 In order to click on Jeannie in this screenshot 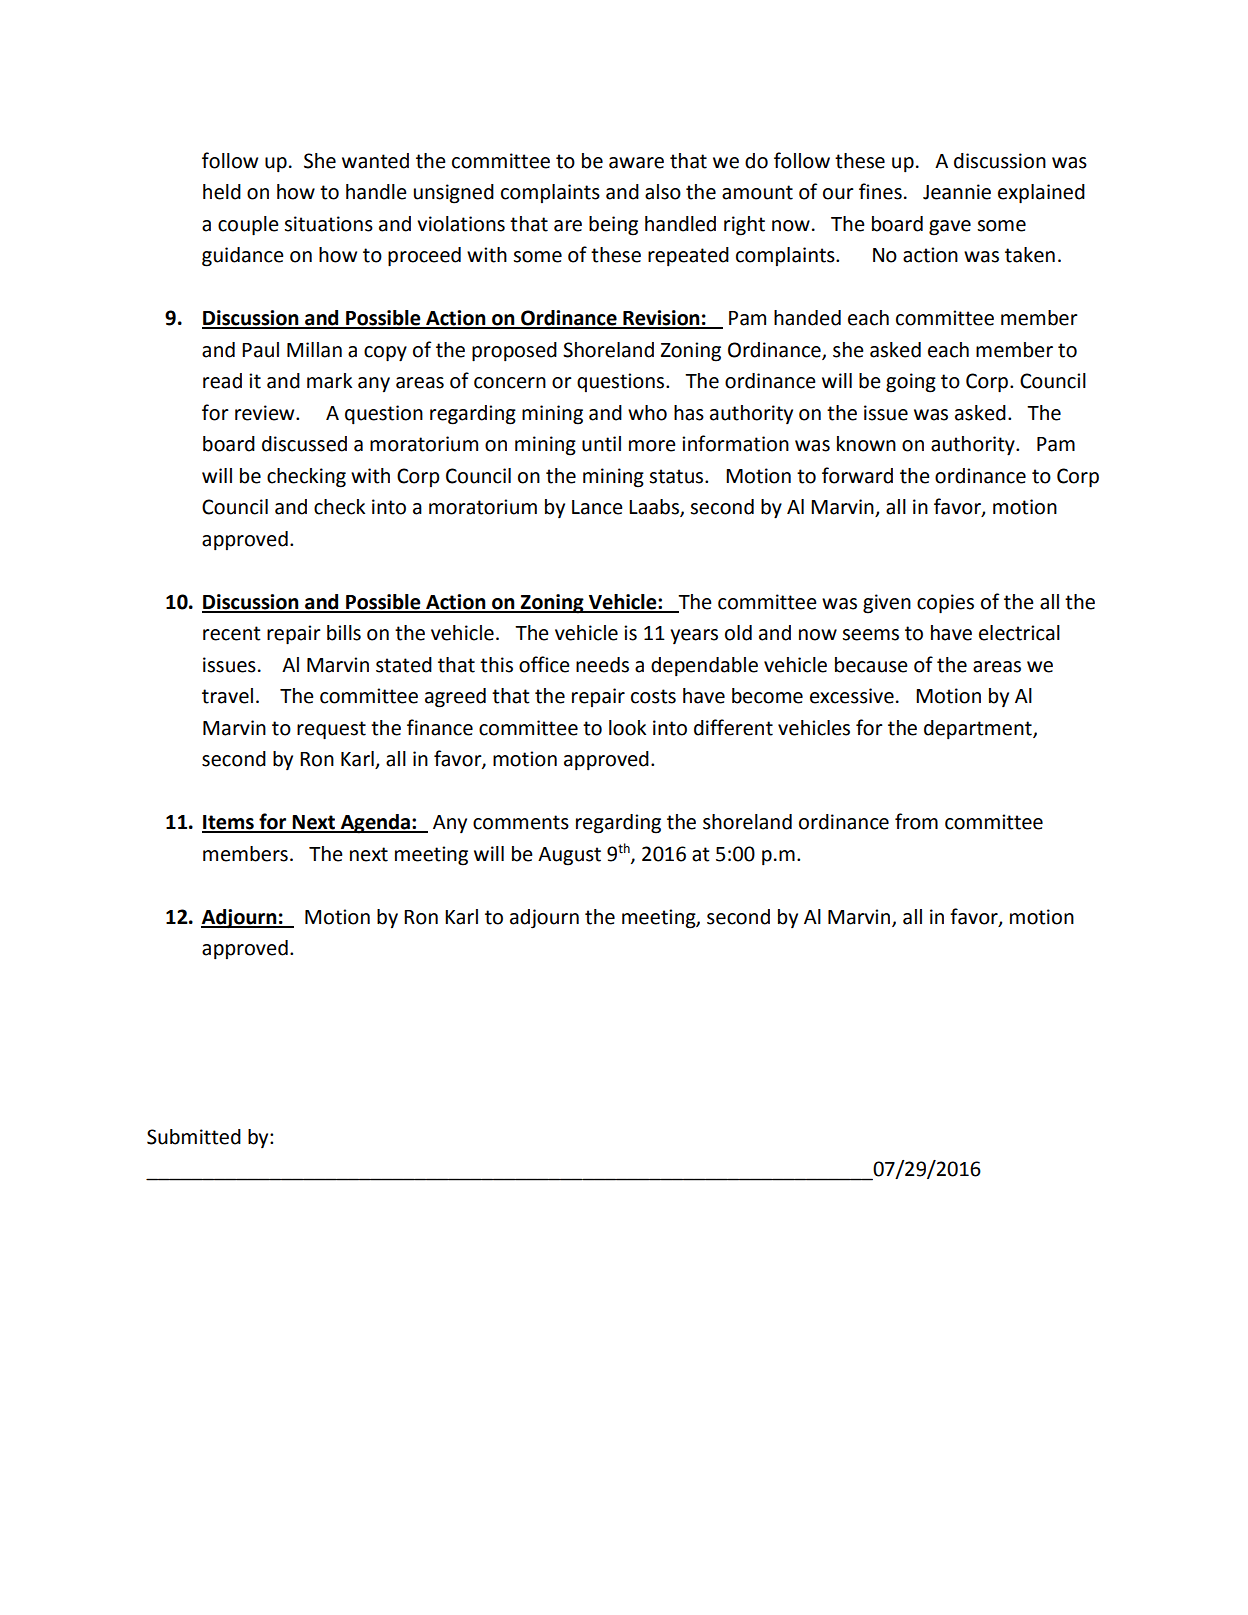, I will do `click(957, 192)`.
